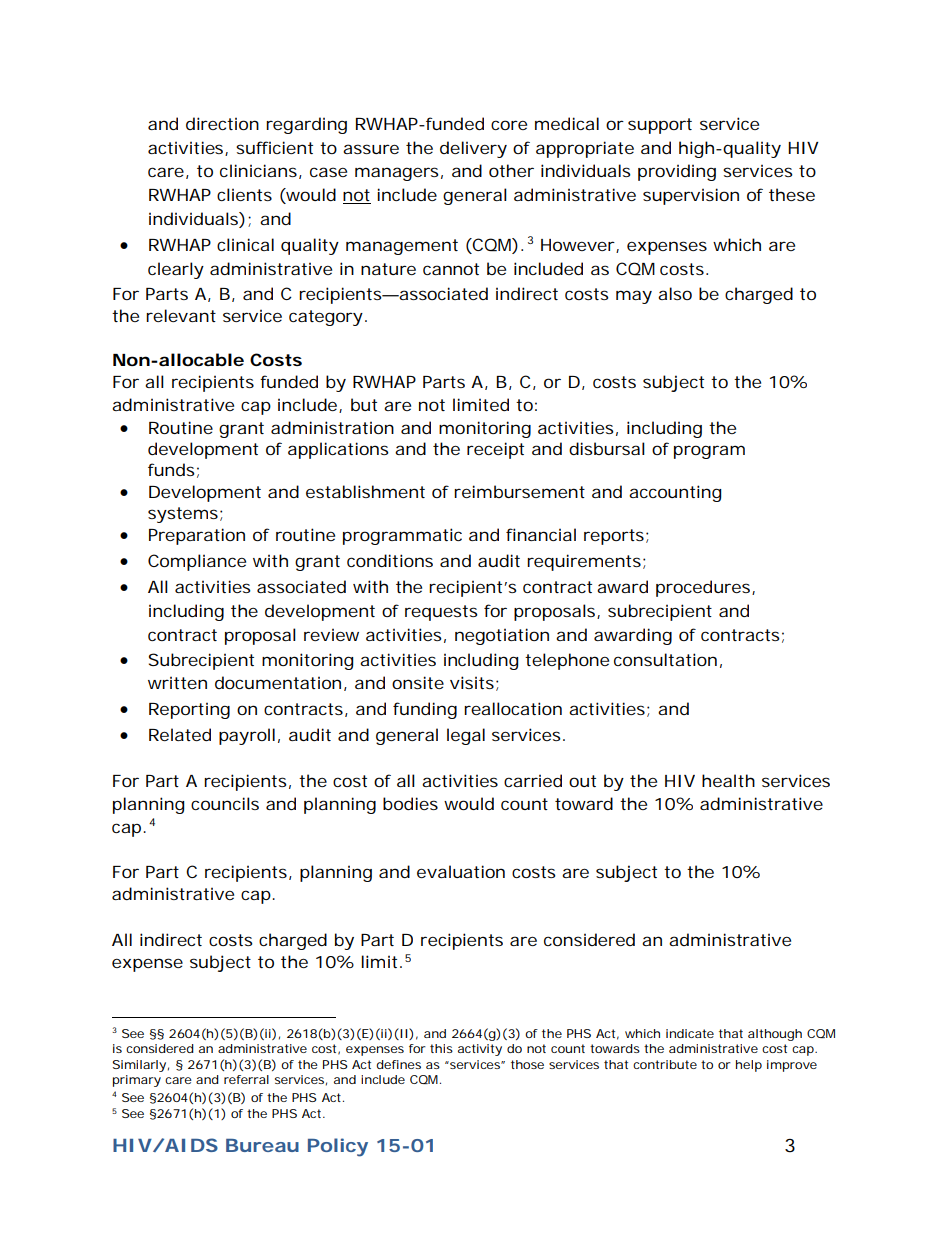 This screenshot has width=952, height=1233. I want to click on activity, so click(480, 1050).
